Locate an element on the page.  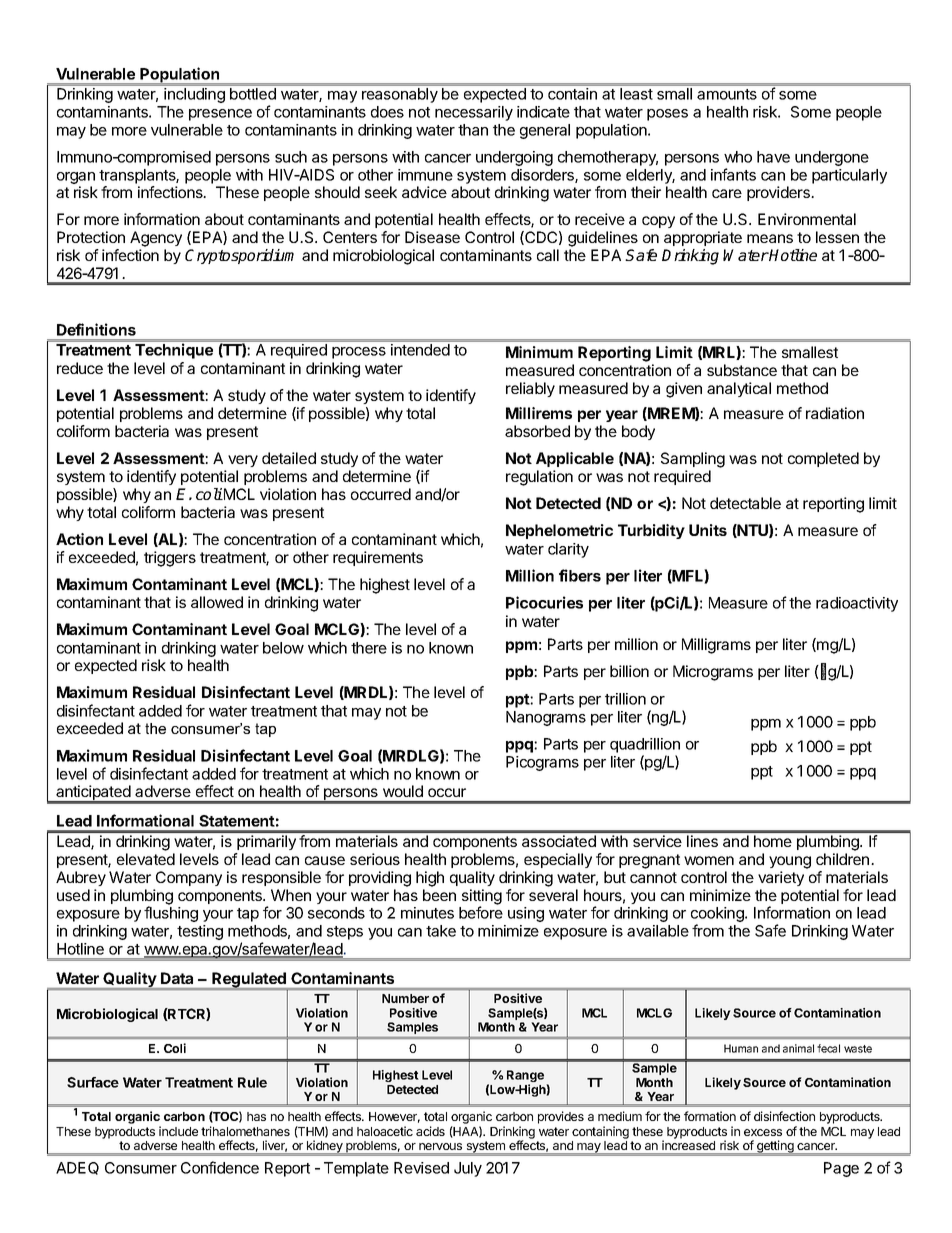
include is located at coordinates (178, 1131).
